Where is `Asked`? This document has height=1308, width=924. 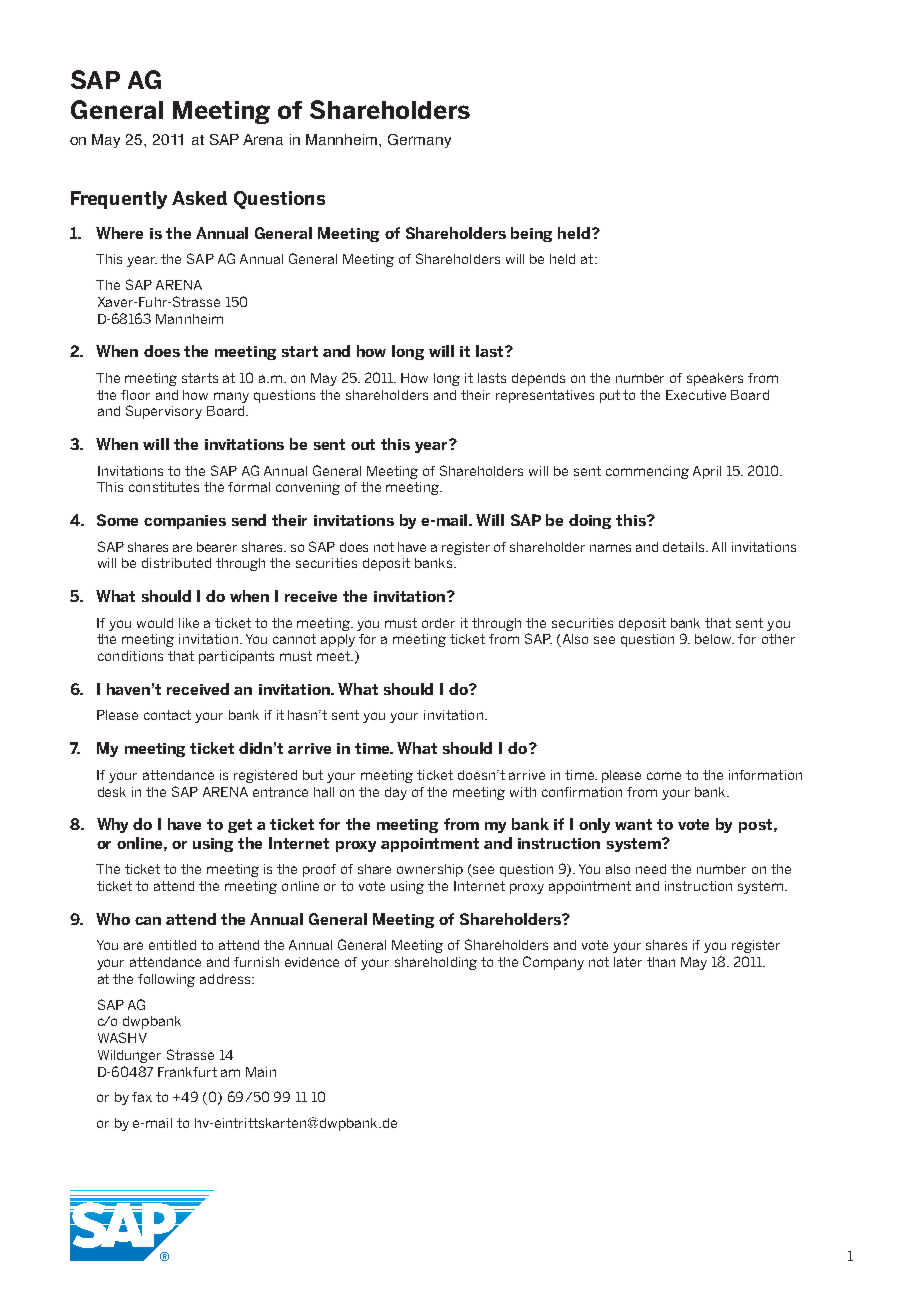 Asked is located at coordinates (199, 198).
